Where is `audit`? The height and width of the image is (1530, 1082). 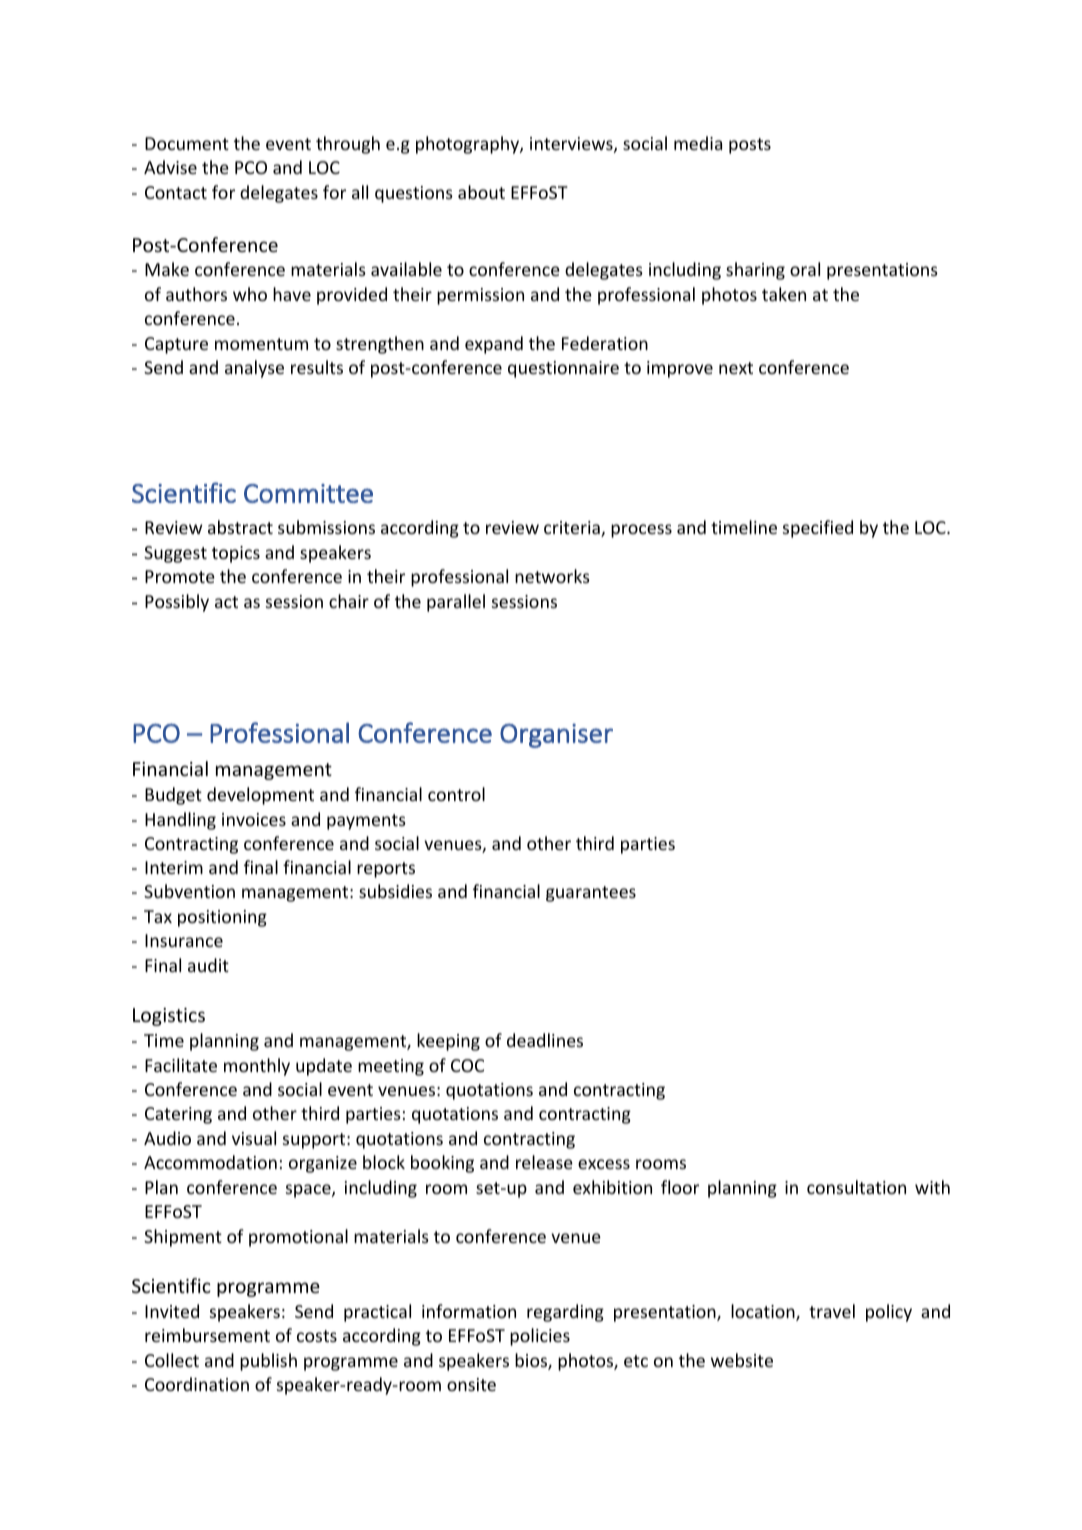
audit is located at coordinates (208, 965).
